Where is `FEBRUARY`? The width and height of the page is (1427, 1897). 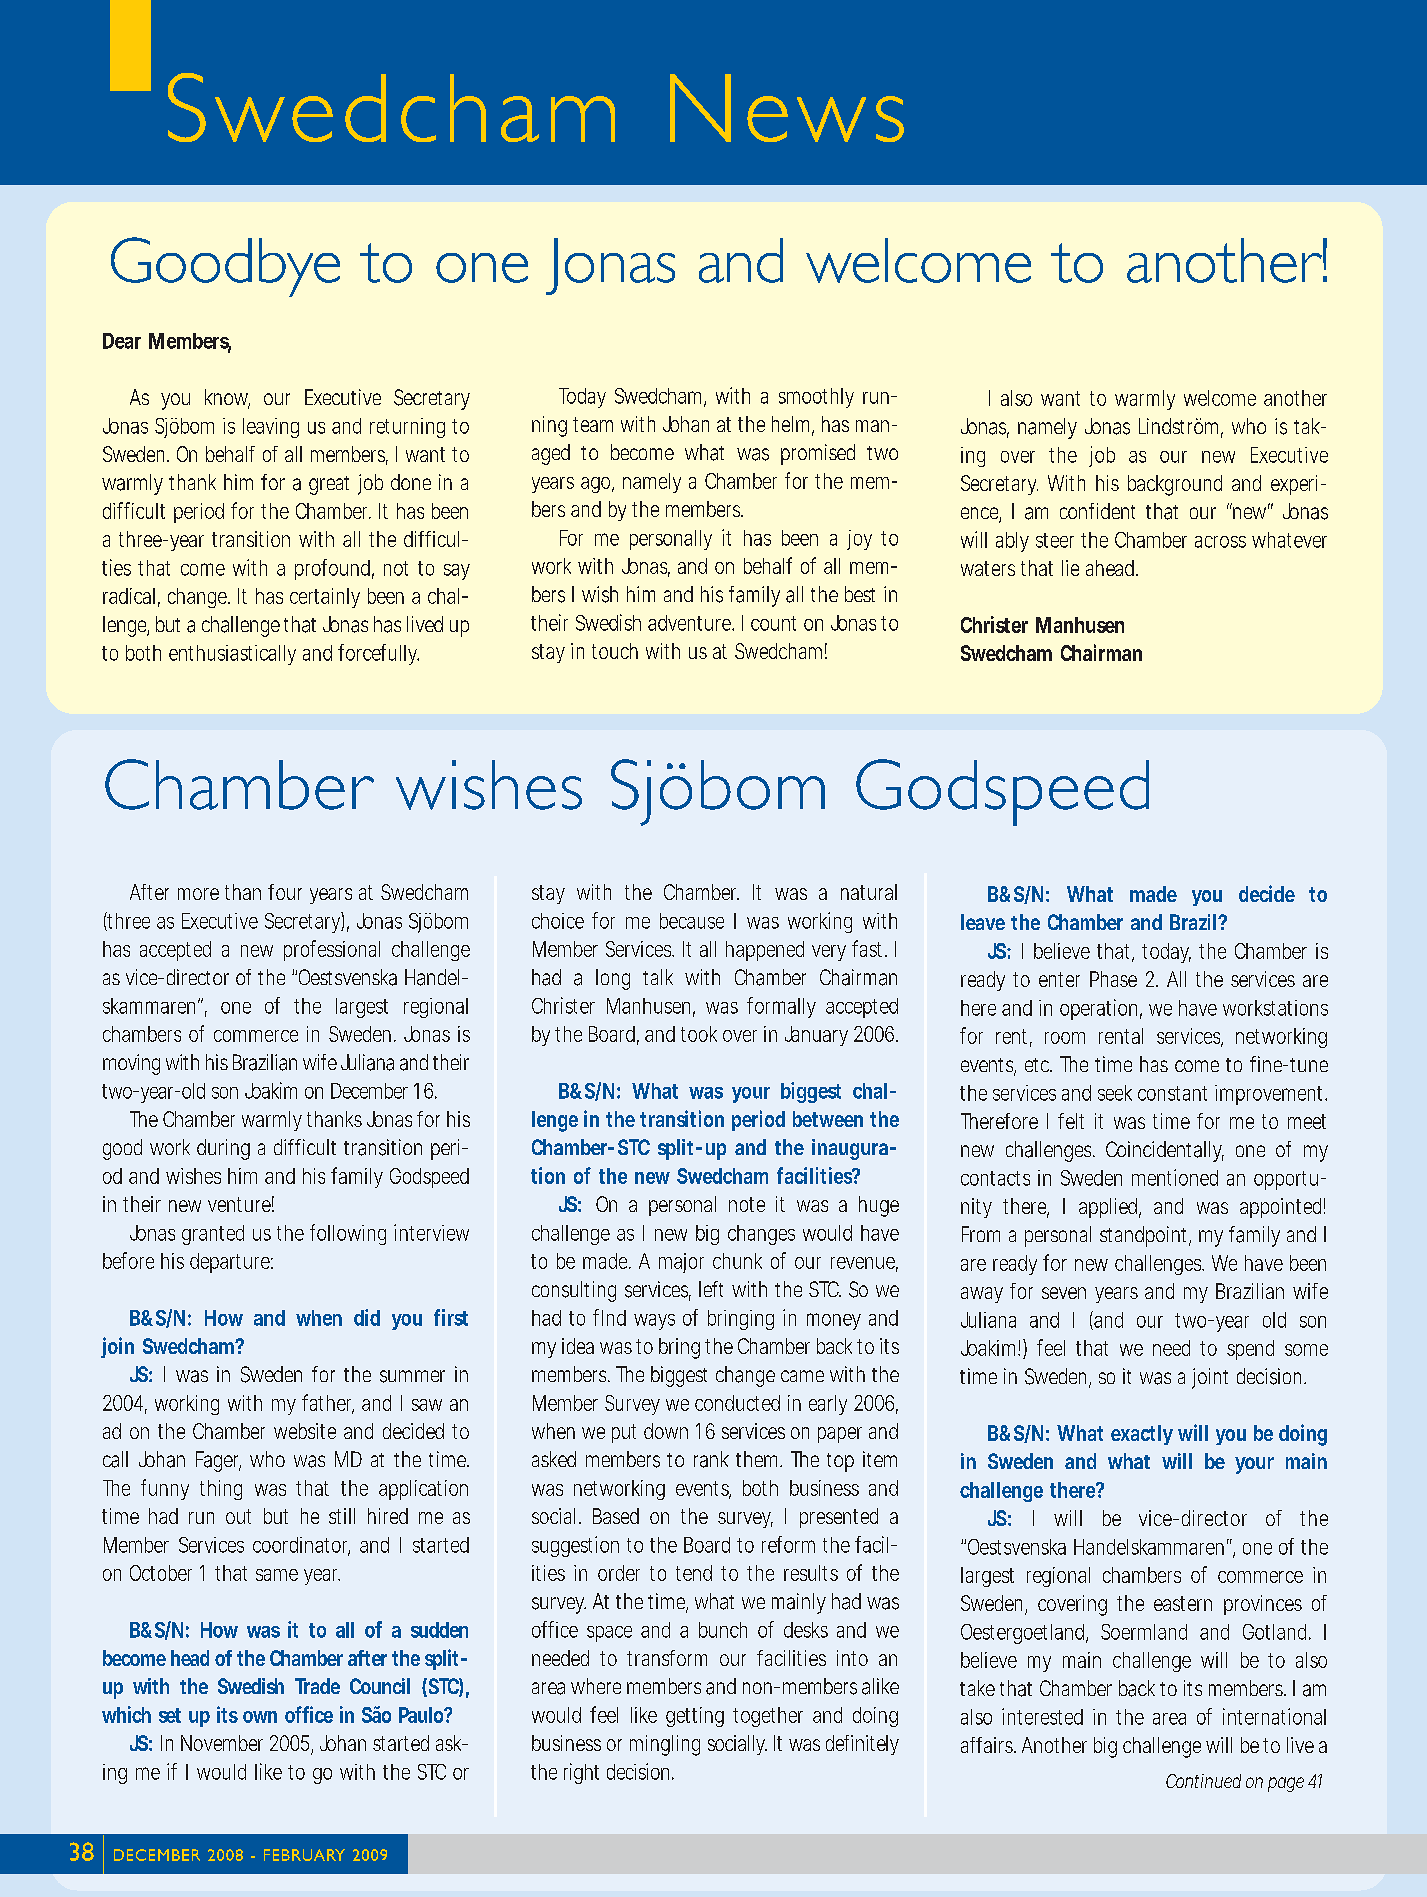
FEBRUARY is located at coordinates (304, 1855).
